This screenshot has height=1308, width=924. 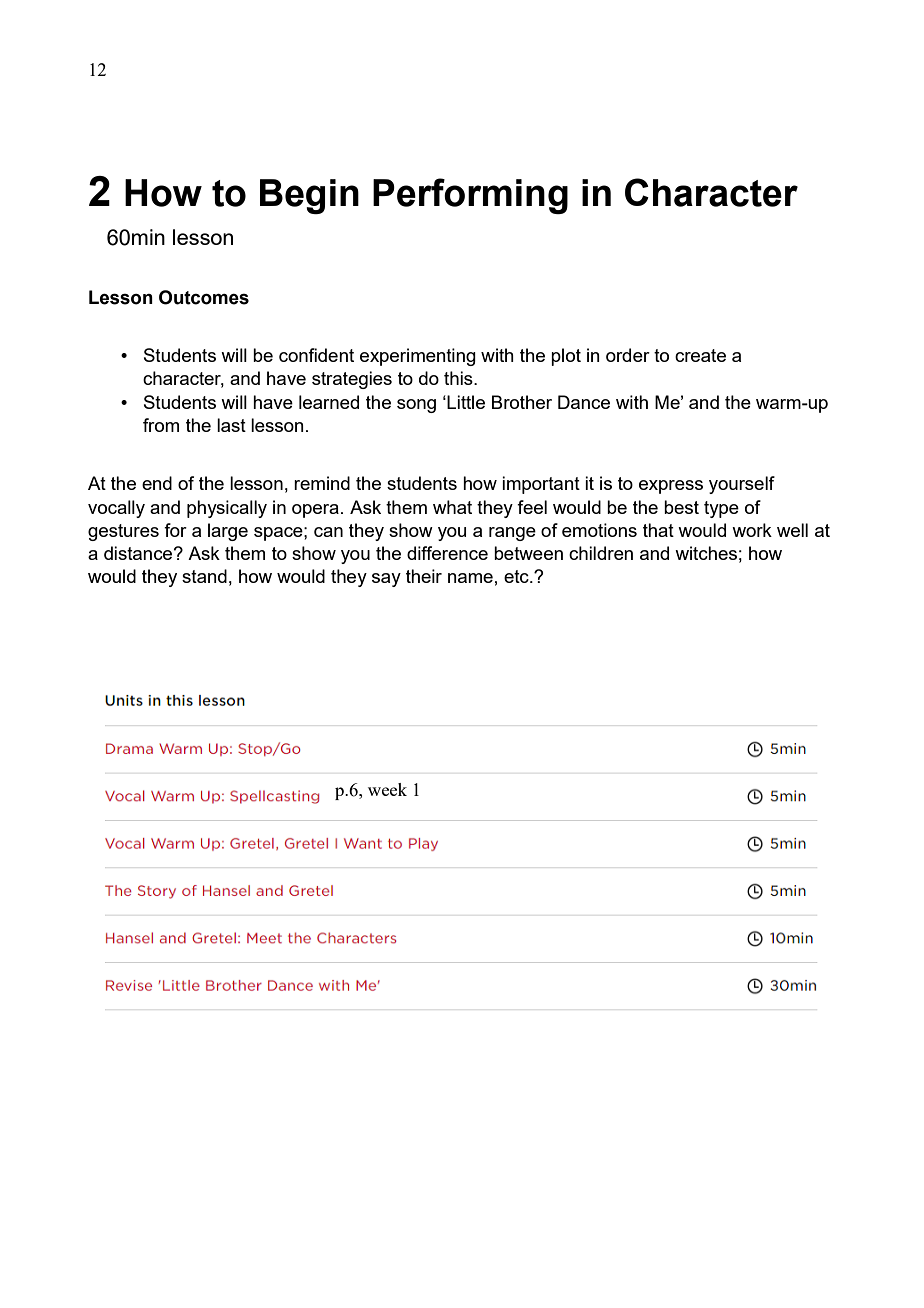 I want to click on yourself, so click(x=742, y=485).
